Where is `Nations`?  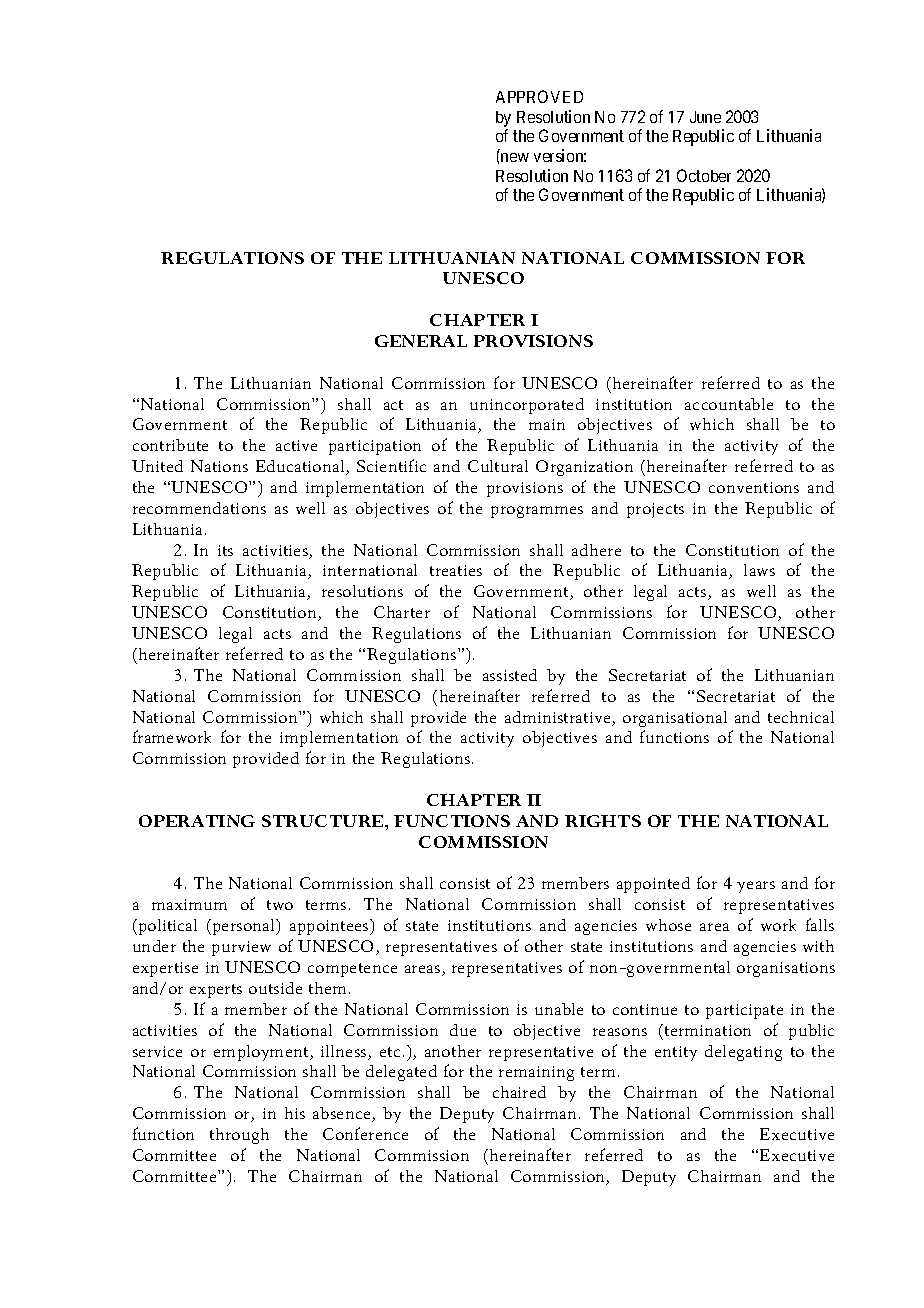 Nations is located at coordinates (219, 466).
